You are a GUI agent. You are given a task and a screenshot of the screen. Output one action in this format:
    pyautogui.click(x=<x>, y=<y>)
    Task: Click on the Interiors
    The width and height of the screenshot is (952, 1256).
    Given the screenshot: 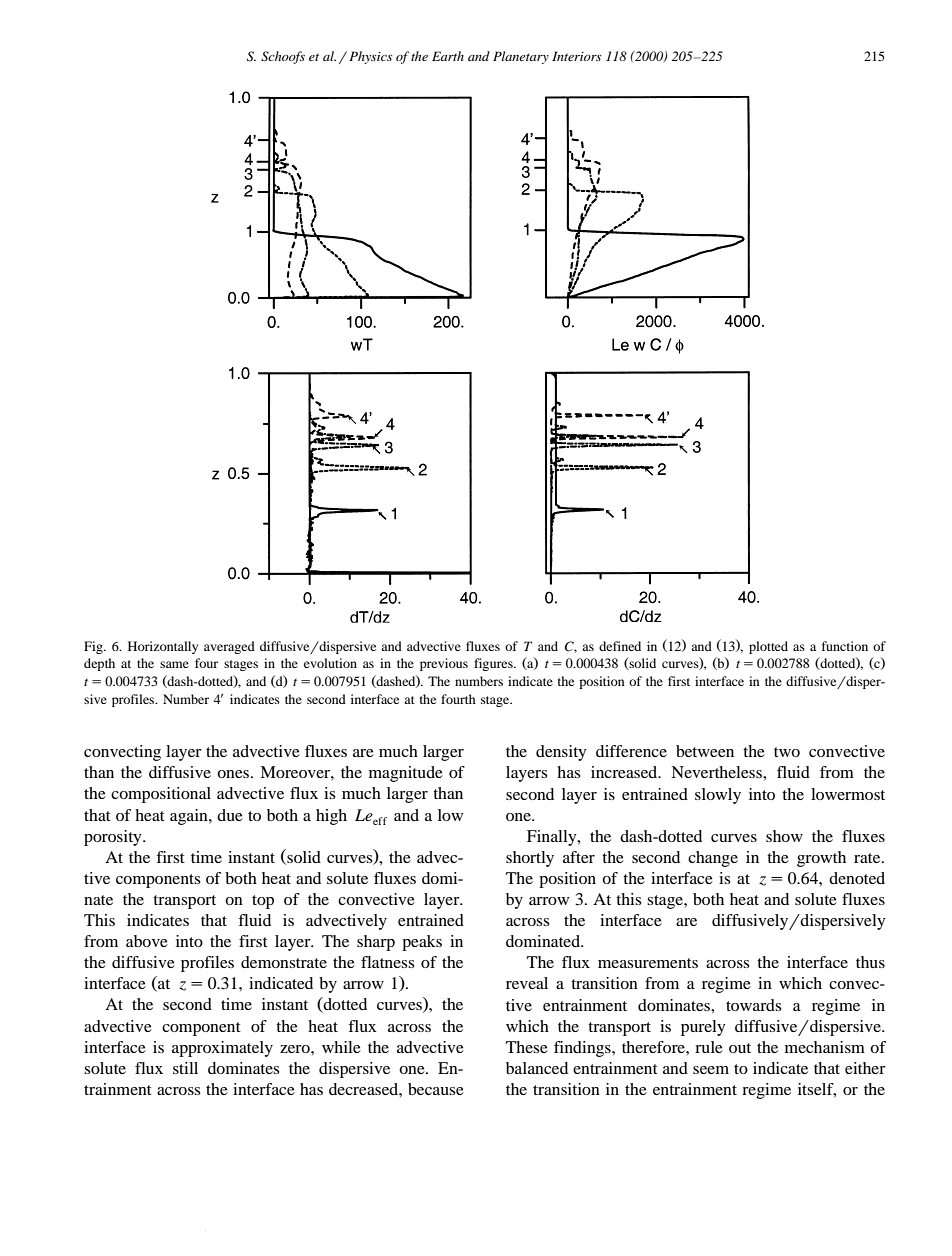 What is the action you would take?
    pyautogui.click(x=576, y=56)
